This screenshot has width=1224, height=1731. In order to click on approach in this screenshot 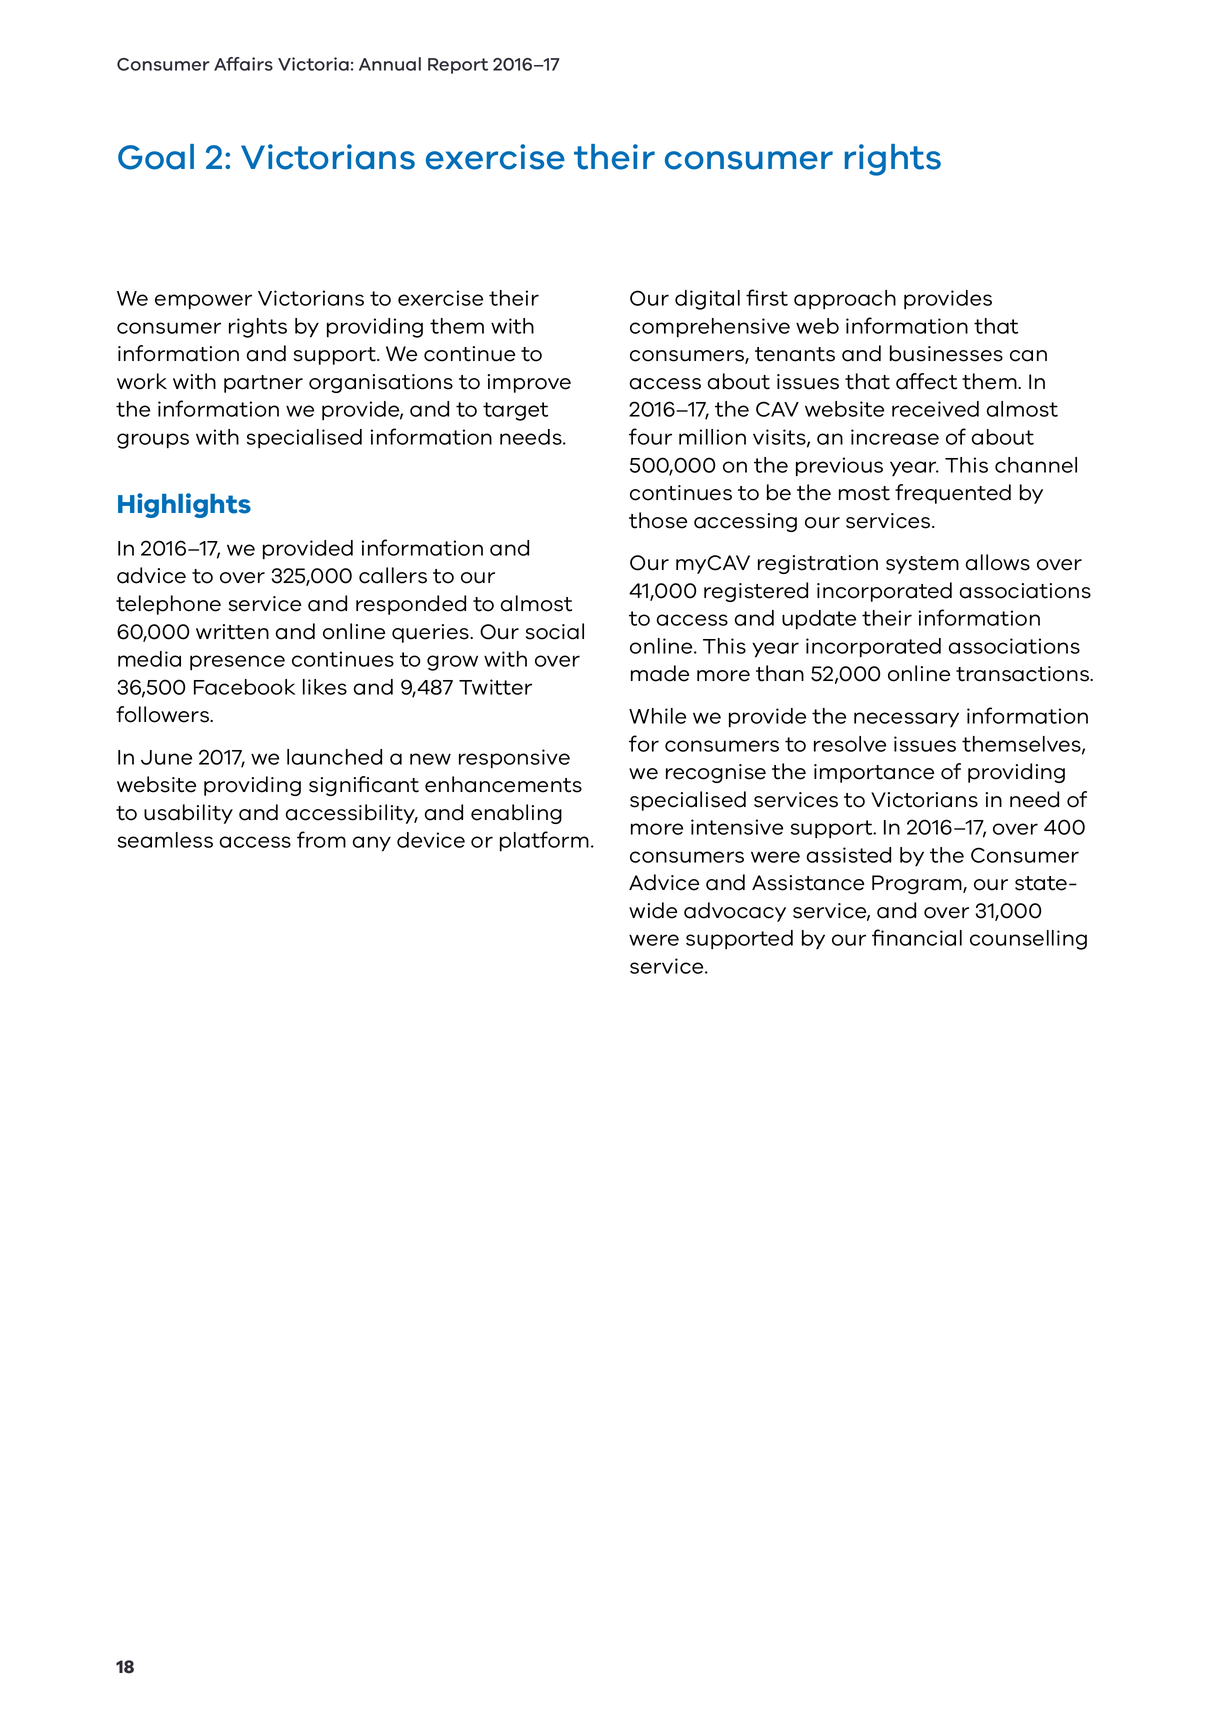, I will do `click(845, 300)`.
